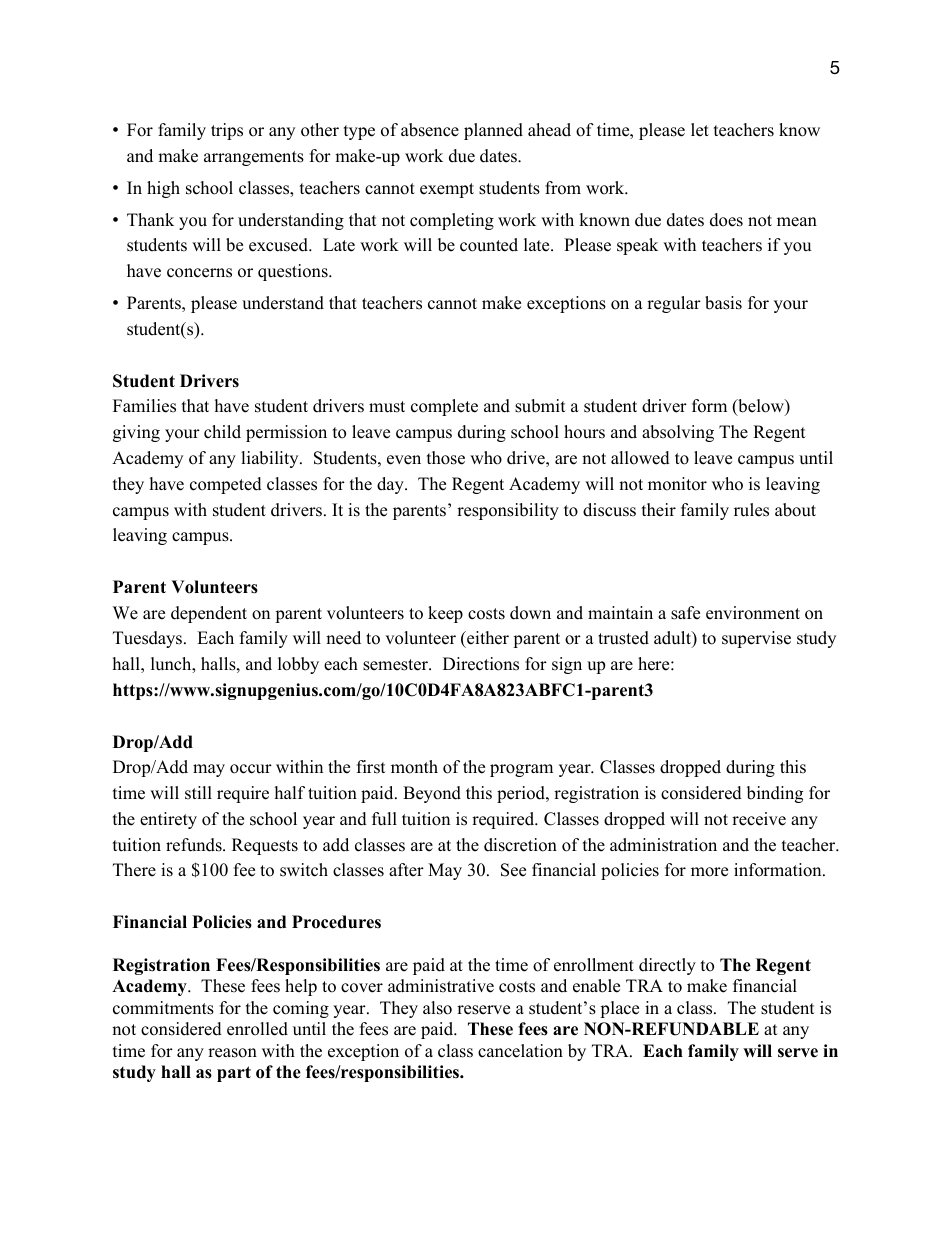 This page has height=1233, width=952. I want to click on keep, so click(445, 614).
